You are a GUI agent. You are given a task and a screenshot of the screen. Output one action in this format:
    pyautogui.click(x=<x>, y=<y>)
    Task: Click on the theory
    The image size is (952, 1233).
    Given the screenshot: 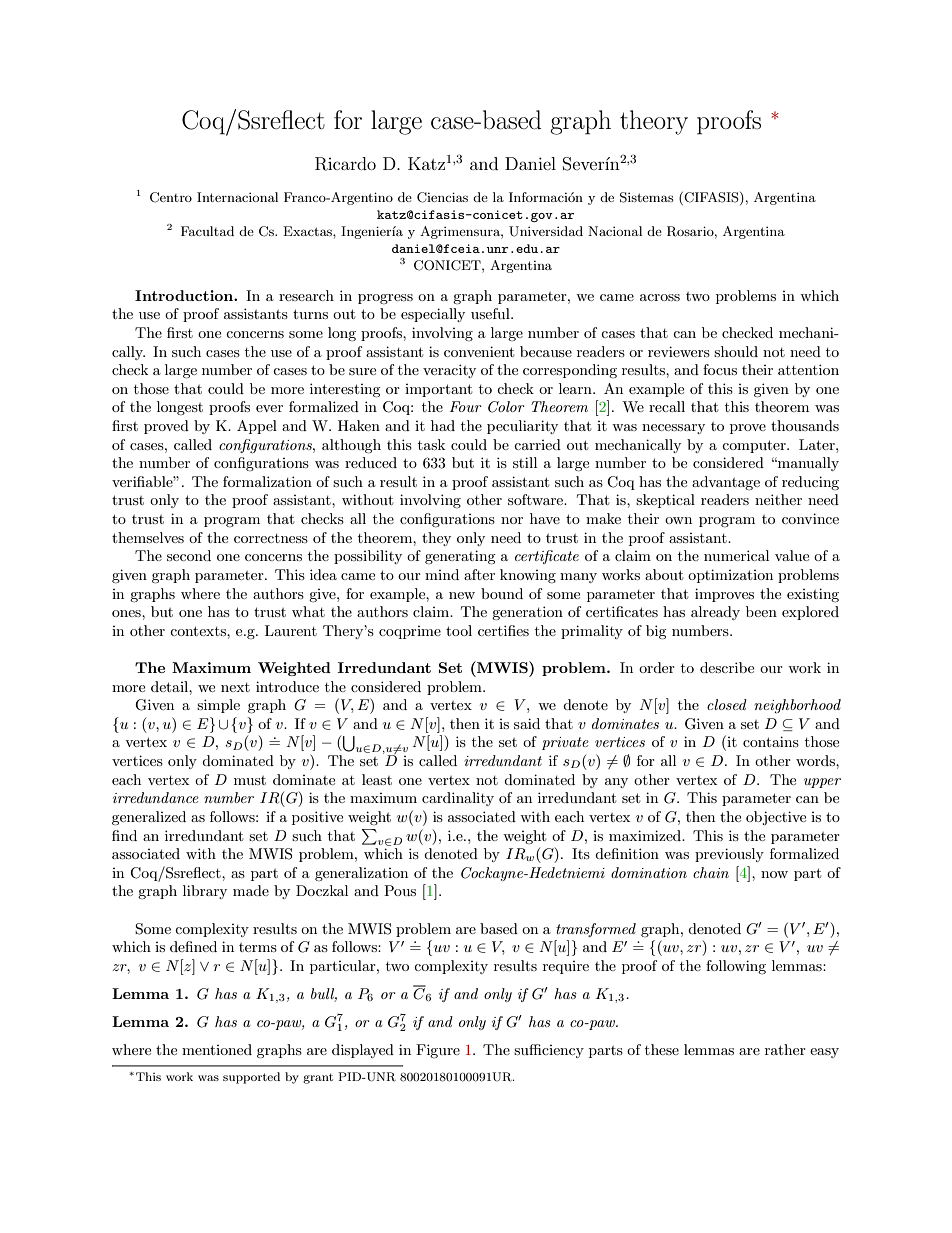 What is the action you would take?
    pyautogui.click(x=654, y=122)
